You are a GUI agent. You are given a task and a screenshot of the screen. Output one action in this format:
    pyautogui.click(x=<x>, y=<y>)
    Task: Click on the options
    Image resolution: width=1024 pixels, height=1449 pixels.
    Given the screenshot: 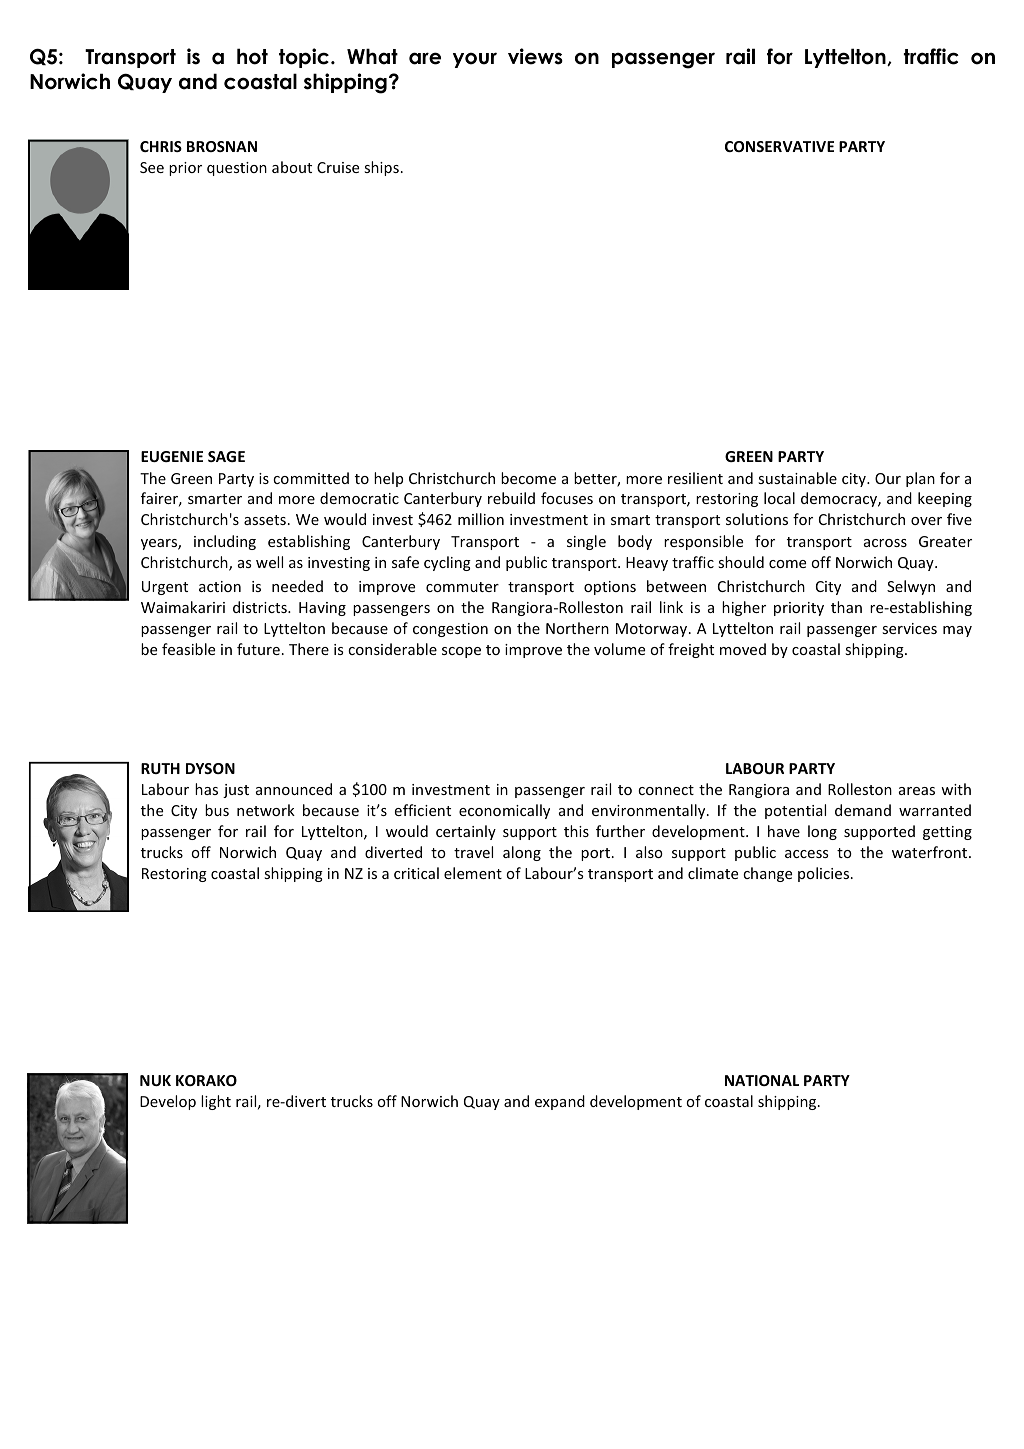 What is the action you would take?
    pyautogui.click(x=610, y=588)
